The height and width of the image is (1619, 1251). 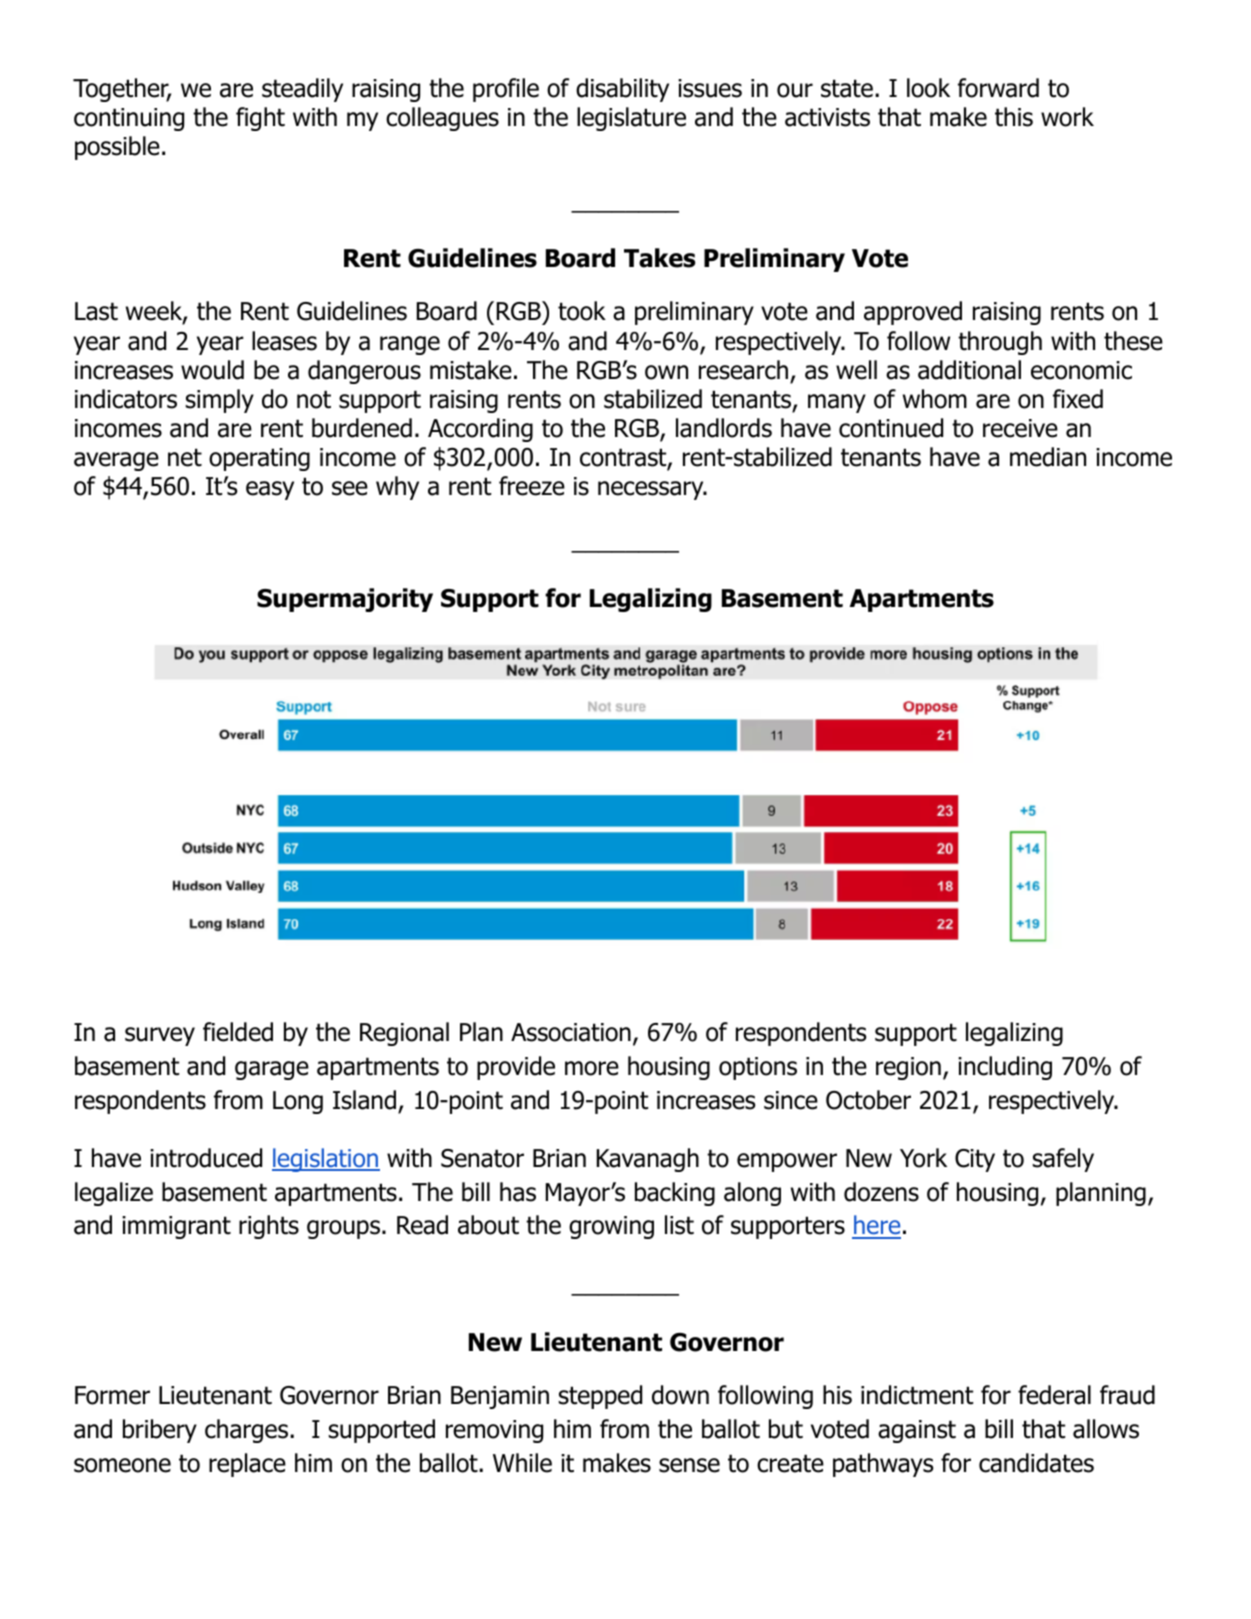 What do you see at coordinates (1020, 428) in the image?
I see `receive` at bounding box center [1020, 428].
